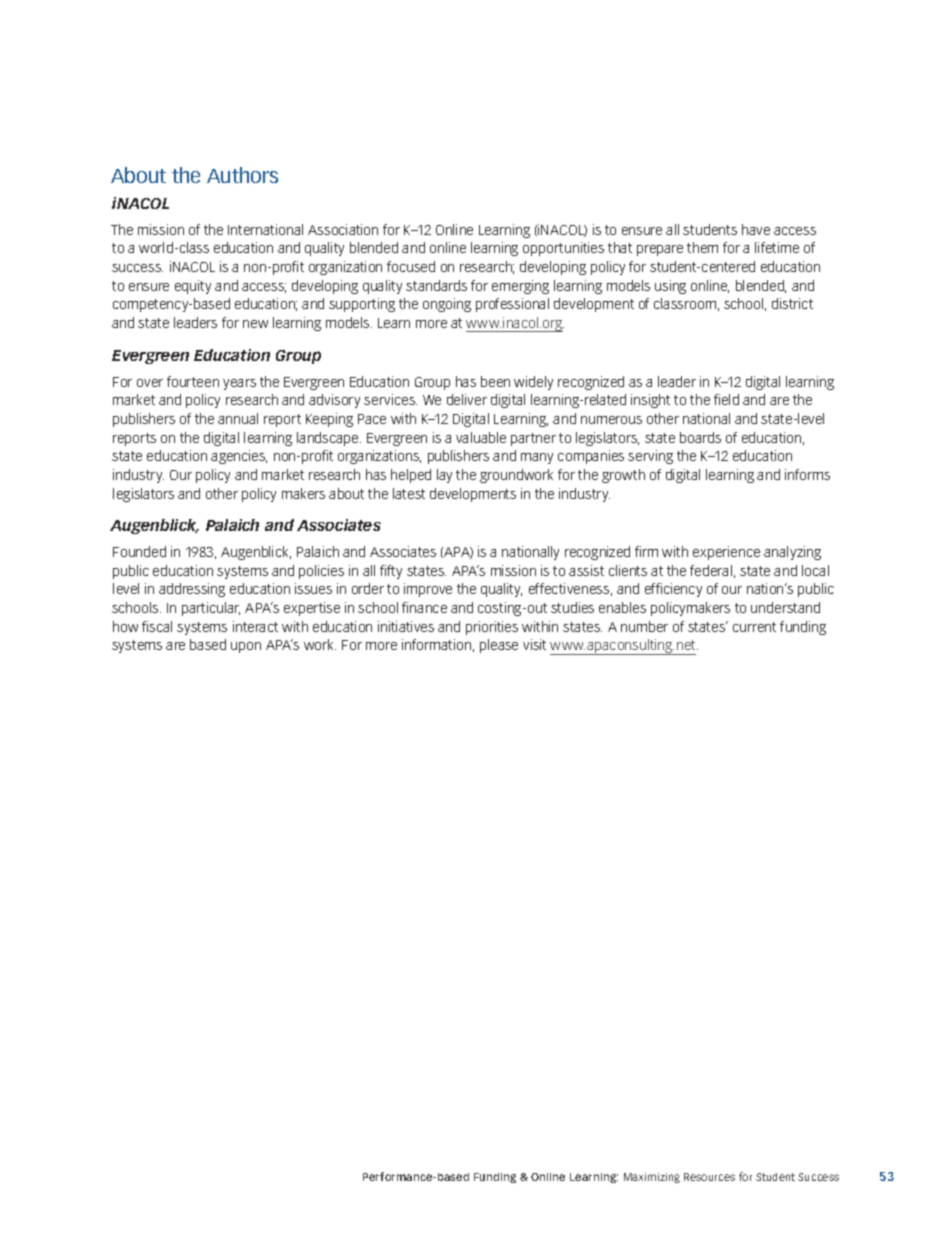 The image size is (952, 1233). Describe the element at coordinates (709, 1177) in the screenshot. I see `Resources` at that location.
